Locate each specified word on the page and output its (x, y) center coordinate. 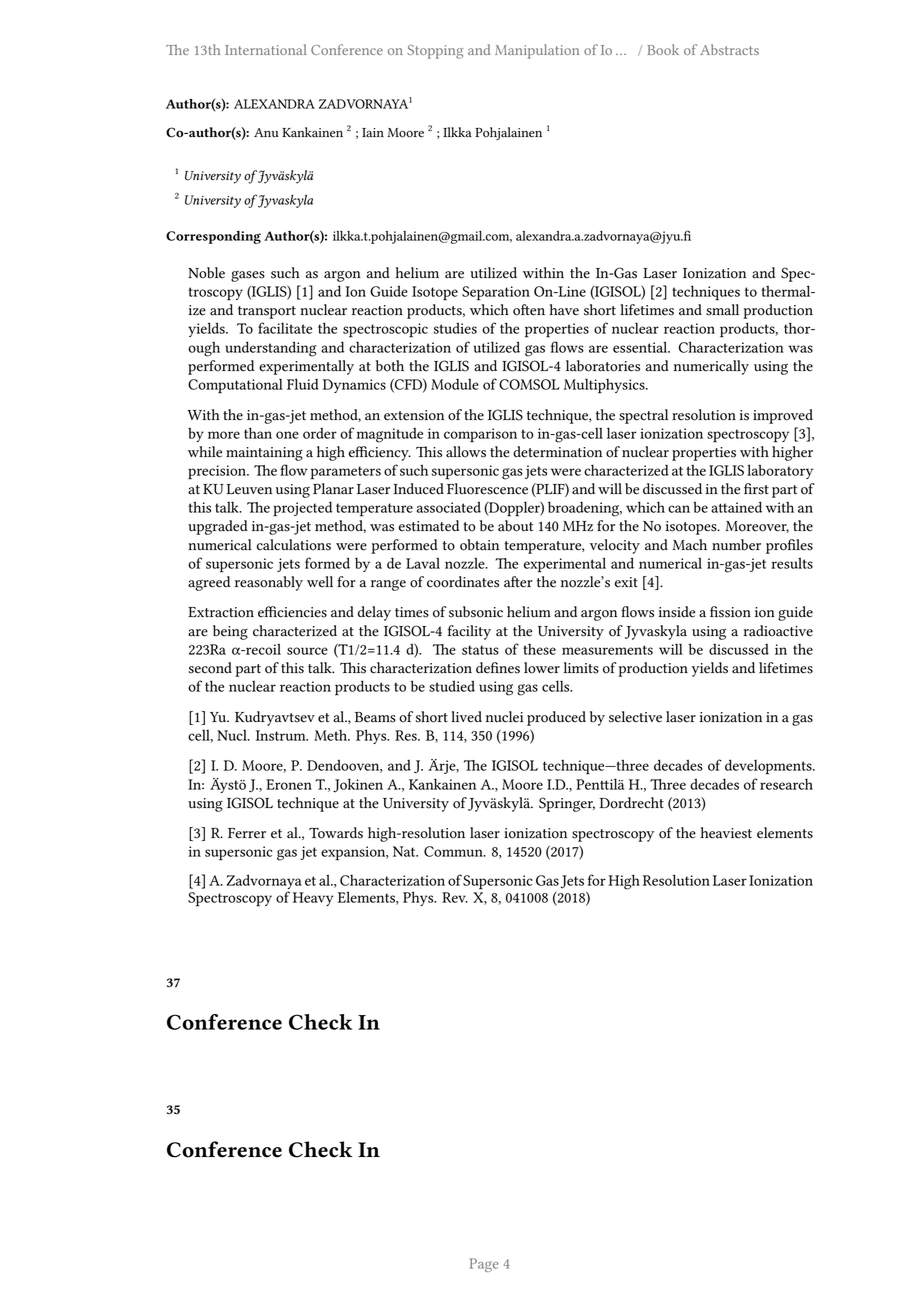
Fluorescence (487, 489)
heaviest (726, 833)
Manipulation (537, 51)
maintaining (264, 454)
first (756, 489)
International (266, 49)
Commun (454, 851)
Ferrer (247, 833)
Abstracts (729, 49)
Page (484, 1265)
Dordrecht (631, 803)
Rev (455, 897)
